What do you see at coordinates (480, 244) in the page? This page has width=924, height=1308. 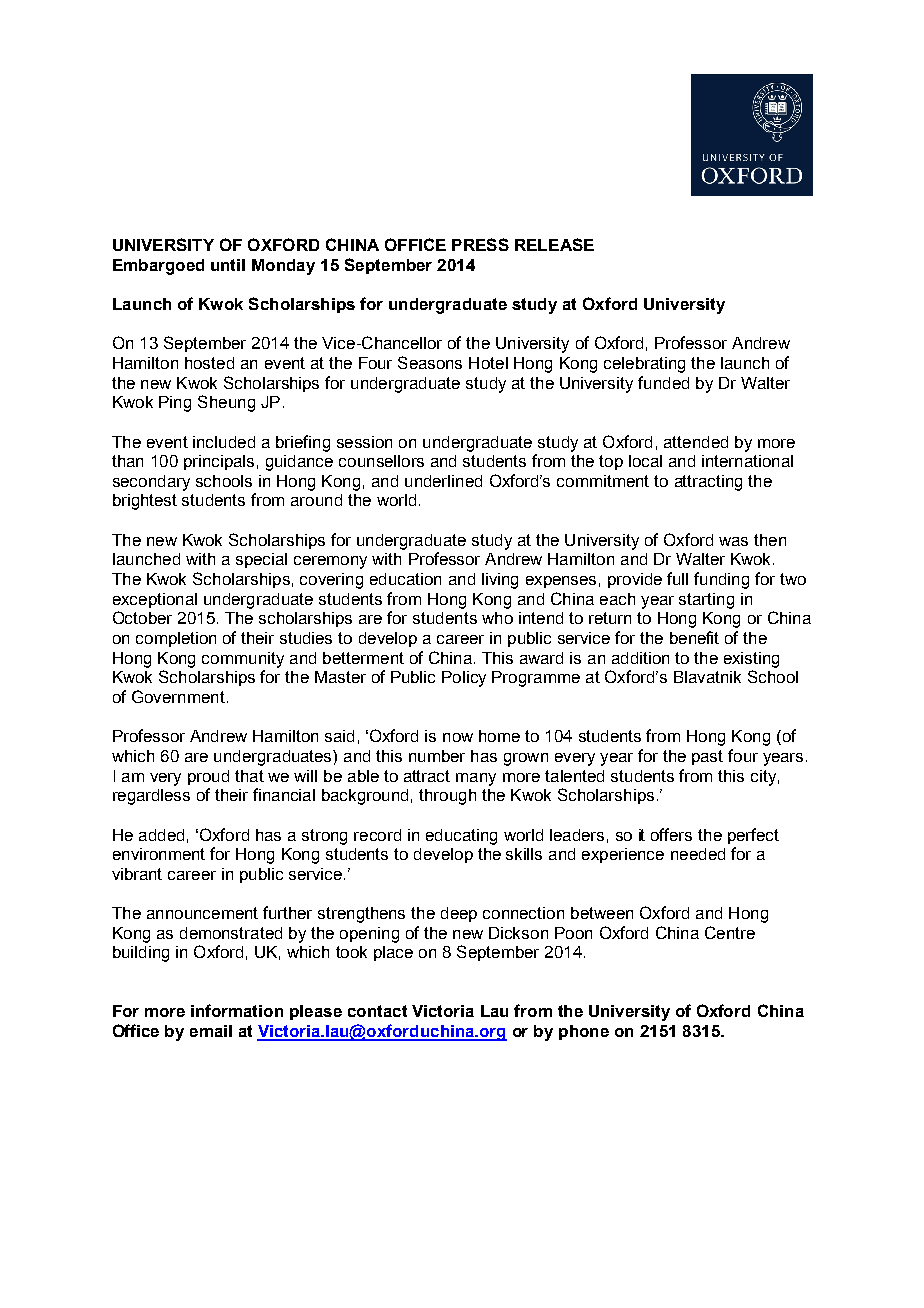 I see `PRESS` at bounding box center [480, 244].
